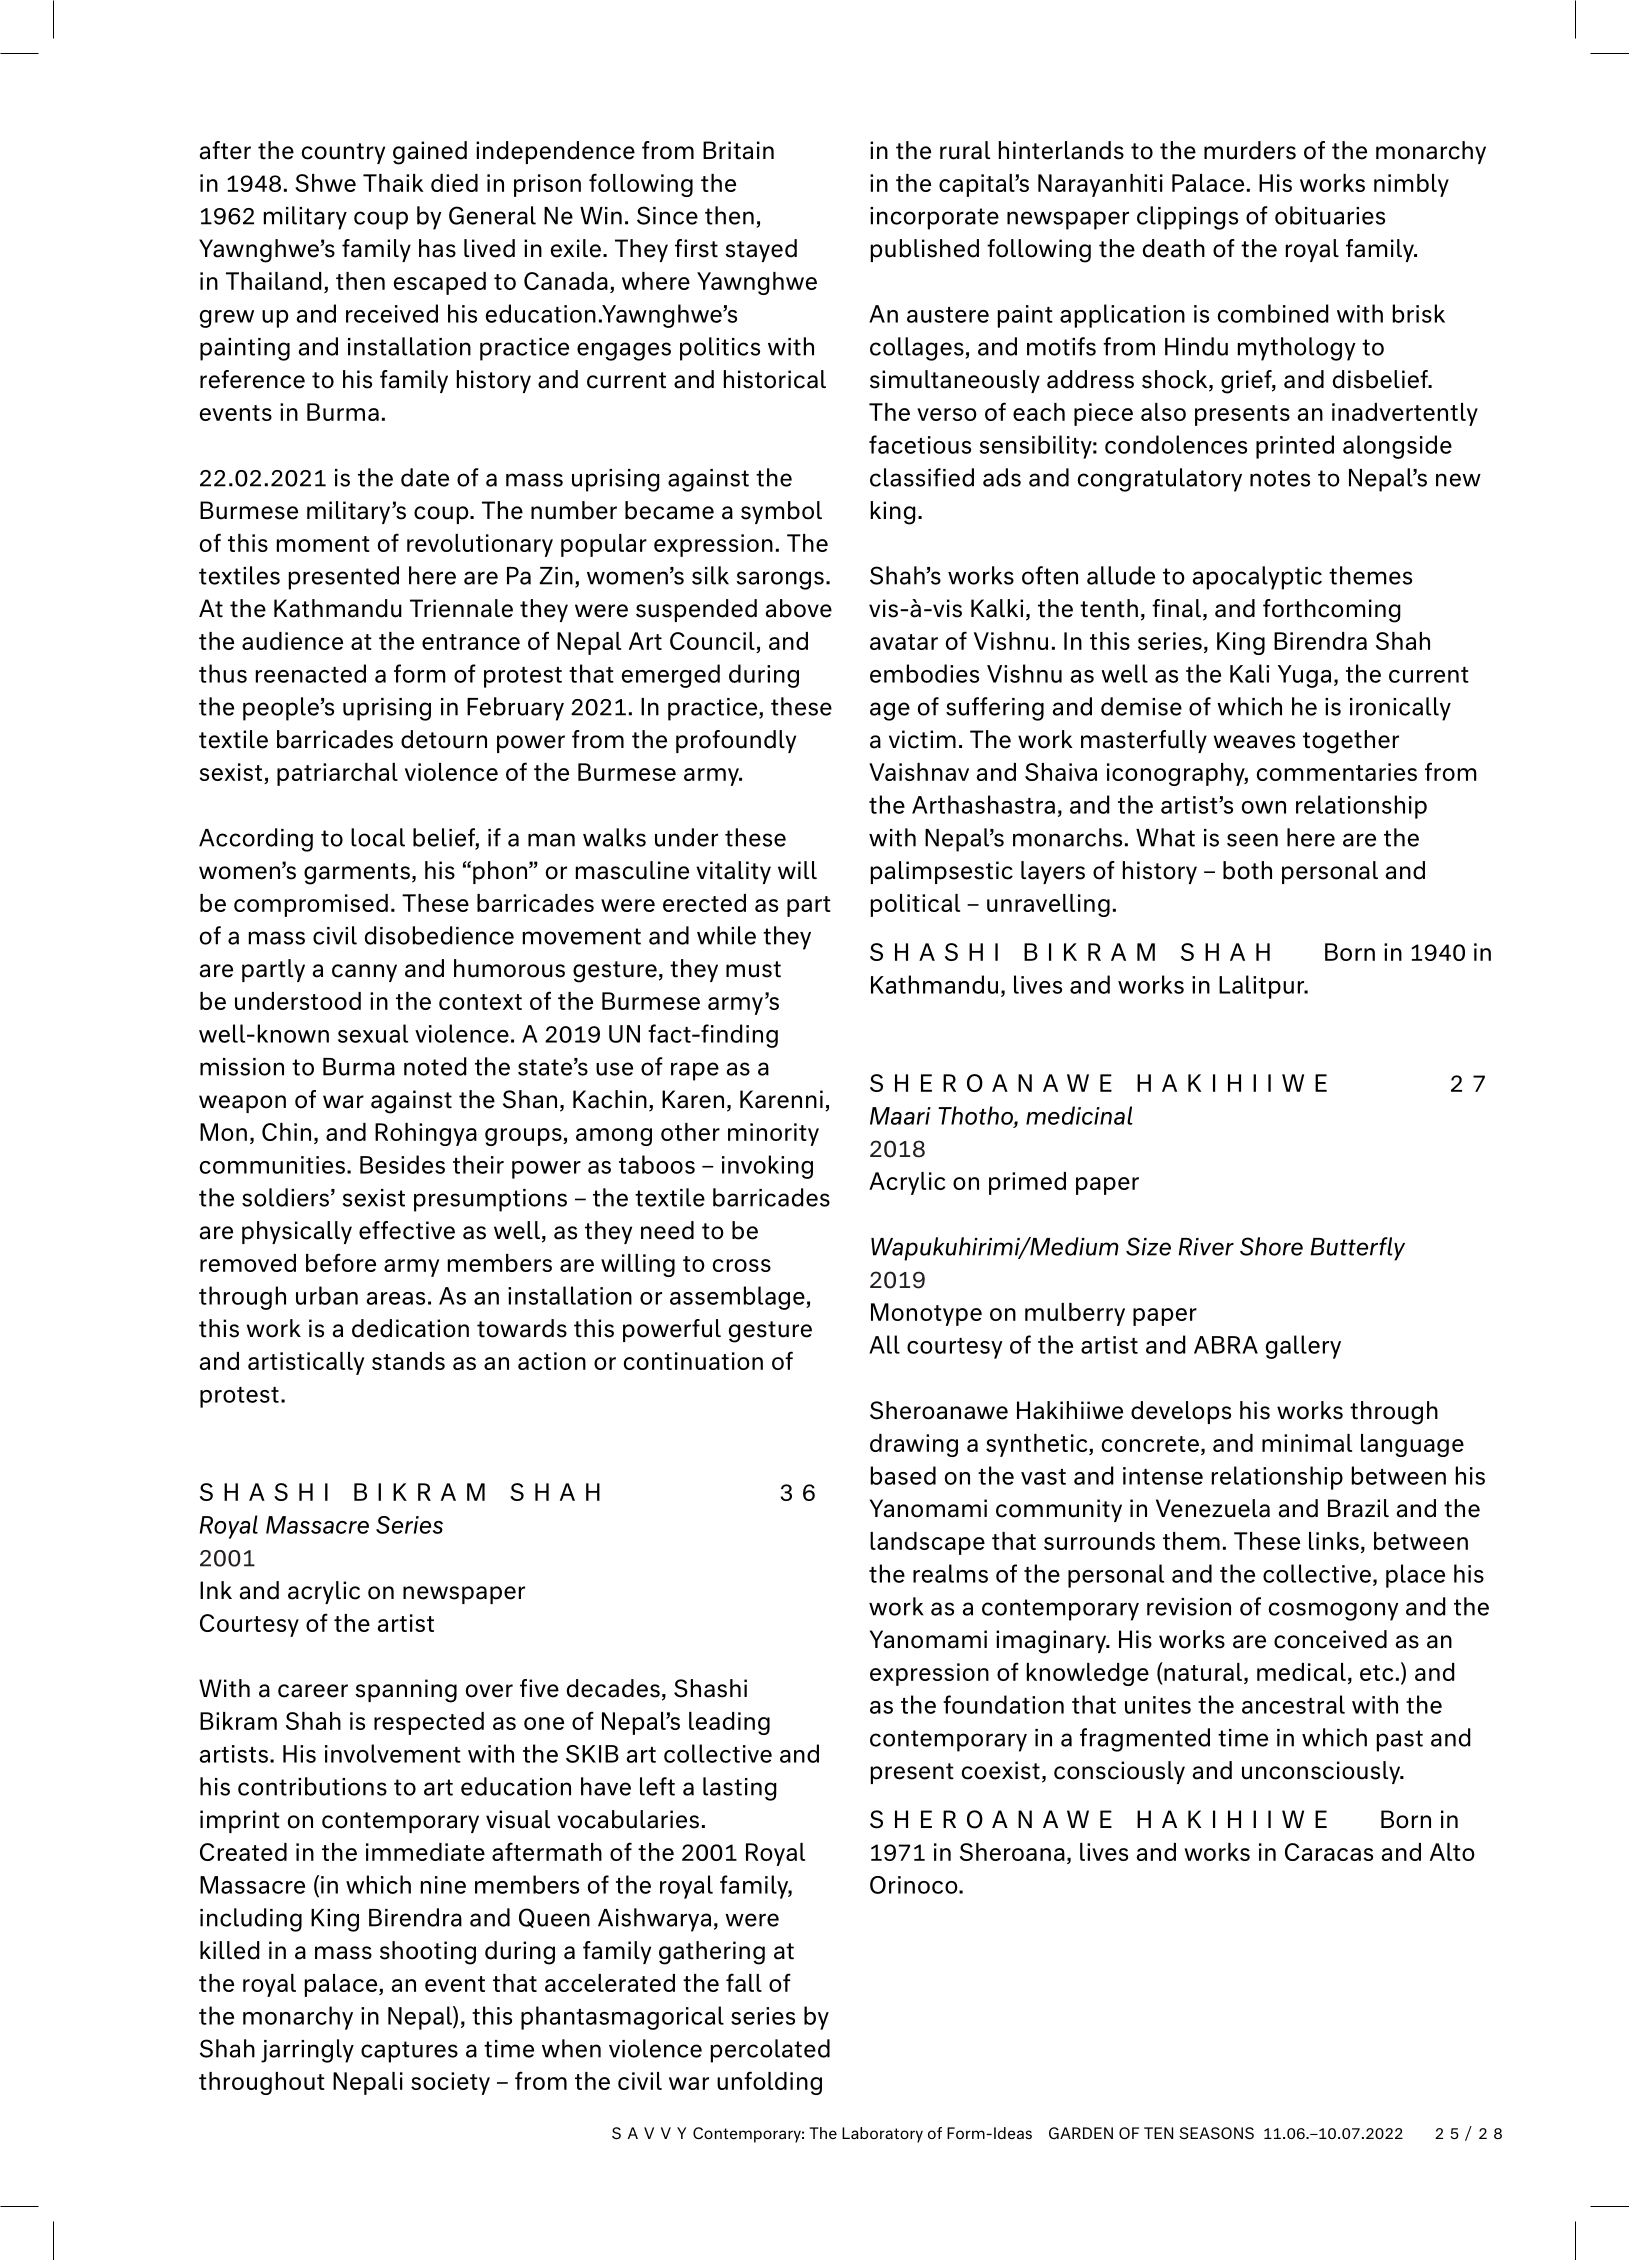 The image size is (1629, 2260). Describe the element at coordinates (409, 2052) in the screenshot. I see `captures` at that location.
